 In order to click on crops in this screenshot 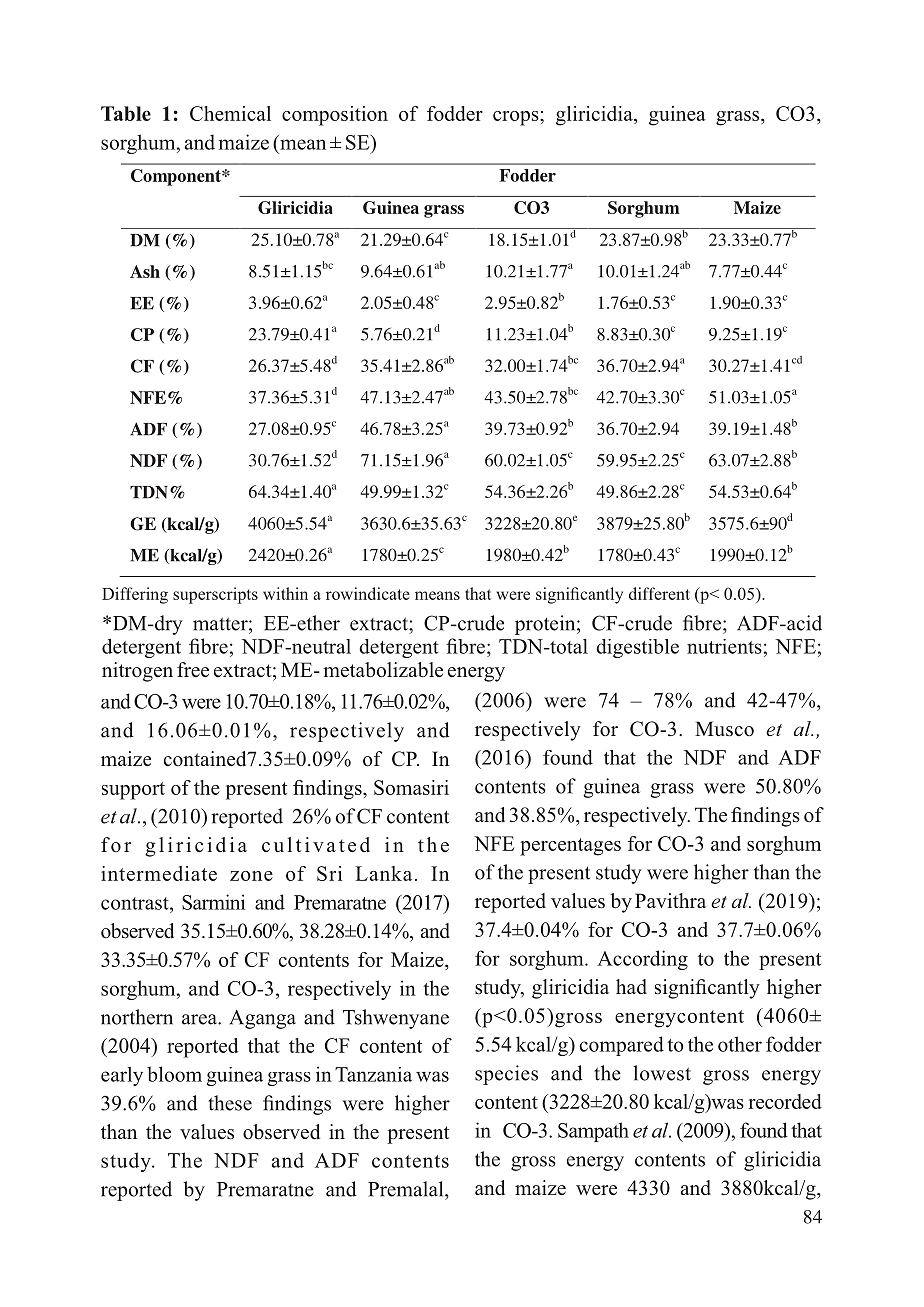, I will do `click(517, 118)`.
